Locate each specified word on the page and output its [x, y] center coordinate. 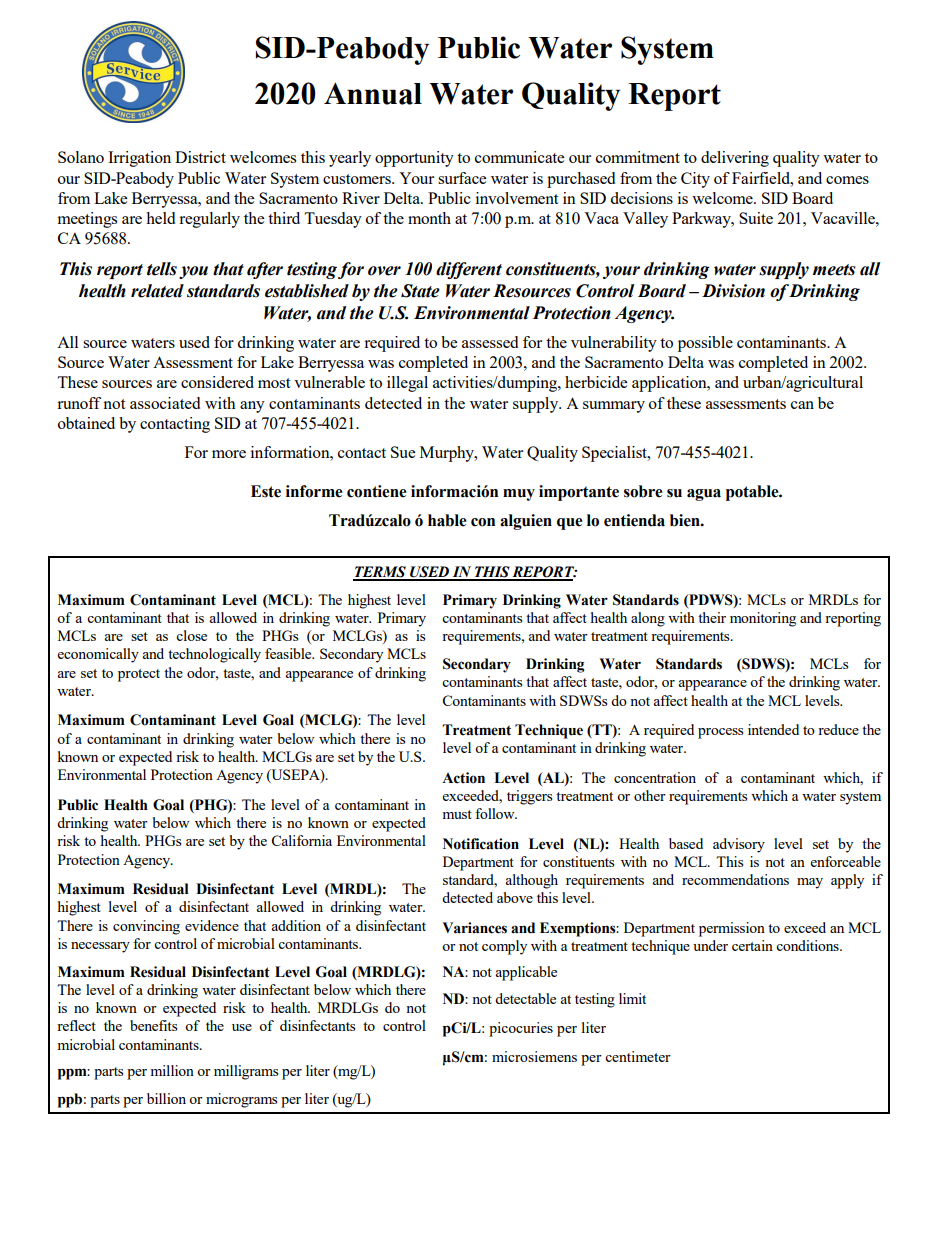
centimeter [638, 1056]
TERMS [380, 573]
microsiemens [534, 1056]
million [172, 1070]
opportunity [414, 159]
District [200, 157]
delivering [735, 159]
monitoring [763, 619]
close [191, 635]
